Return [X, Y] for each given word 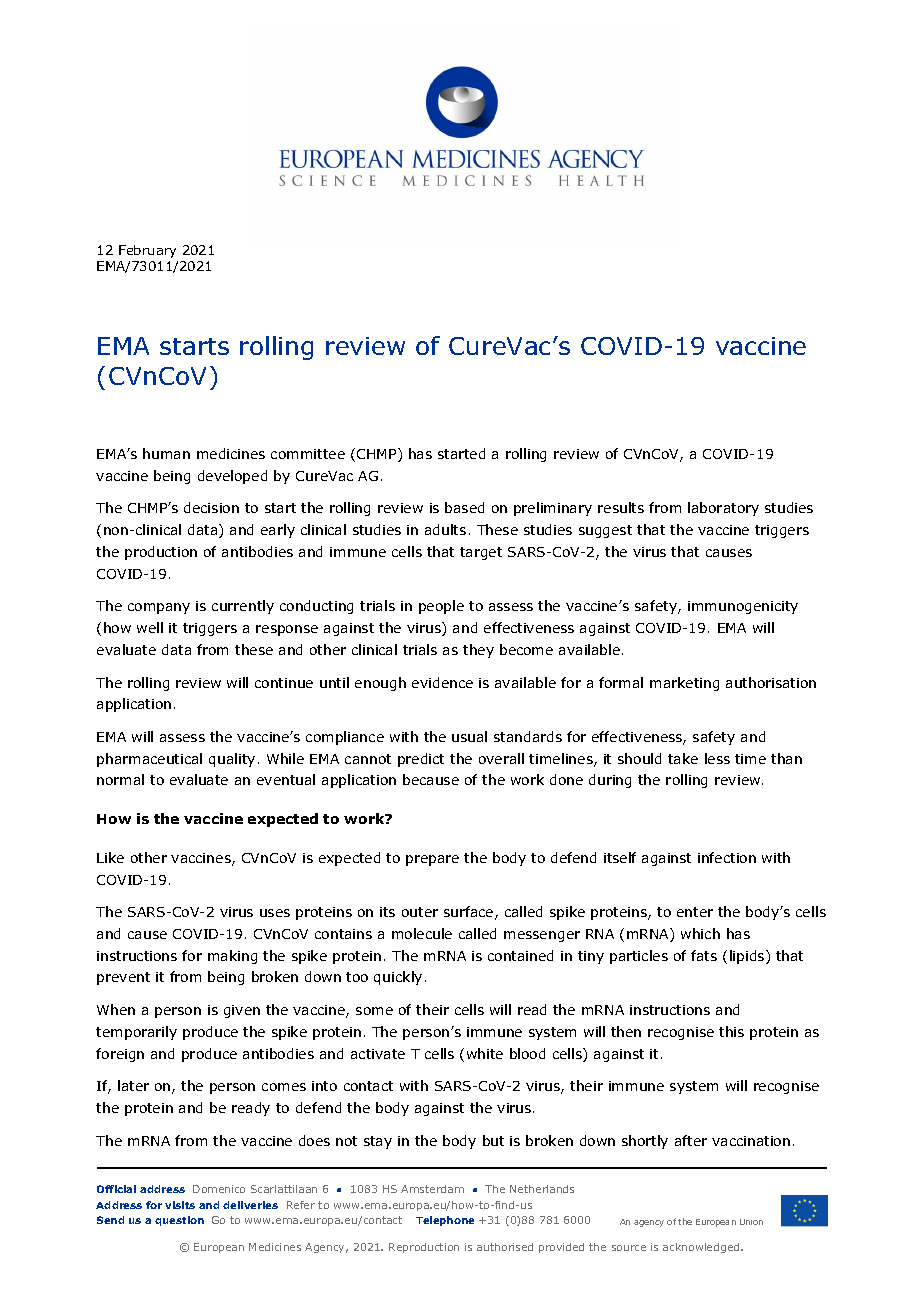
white [485, 1053]
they [478, 651]
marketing [684, 684]
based [464, 507]
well [150, 627]
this [731, 1031]
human [166, 453]
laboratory [723, 509]
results [621, 507]
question [179, 1221]
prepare [432, 860]
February [147, 251]
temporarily [136, 1033]
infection [727, 857]
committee [308, 454]
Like [110, 857]
